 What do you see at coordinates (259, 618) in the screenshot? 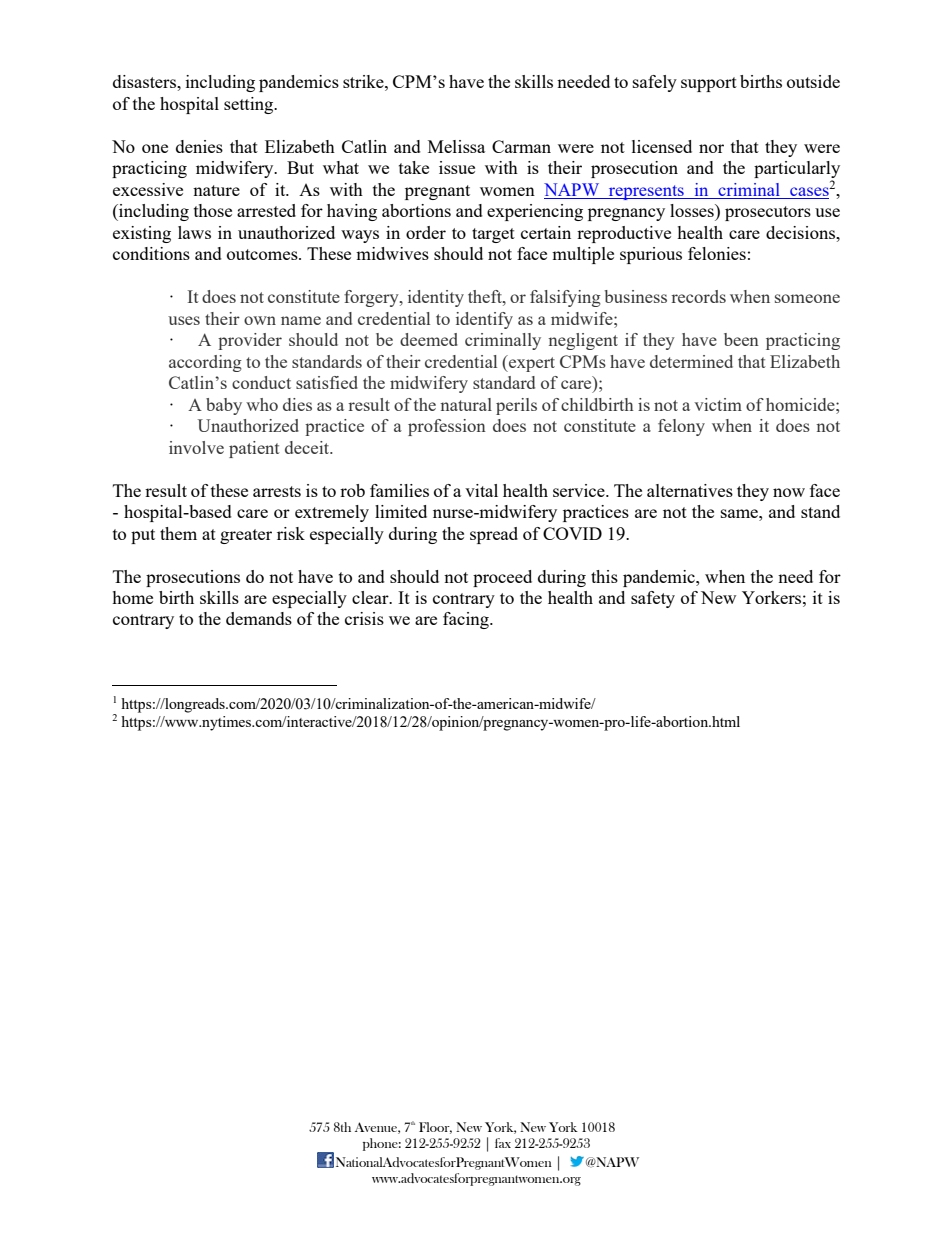
I see `demands` at bounding box center [259, 618].
